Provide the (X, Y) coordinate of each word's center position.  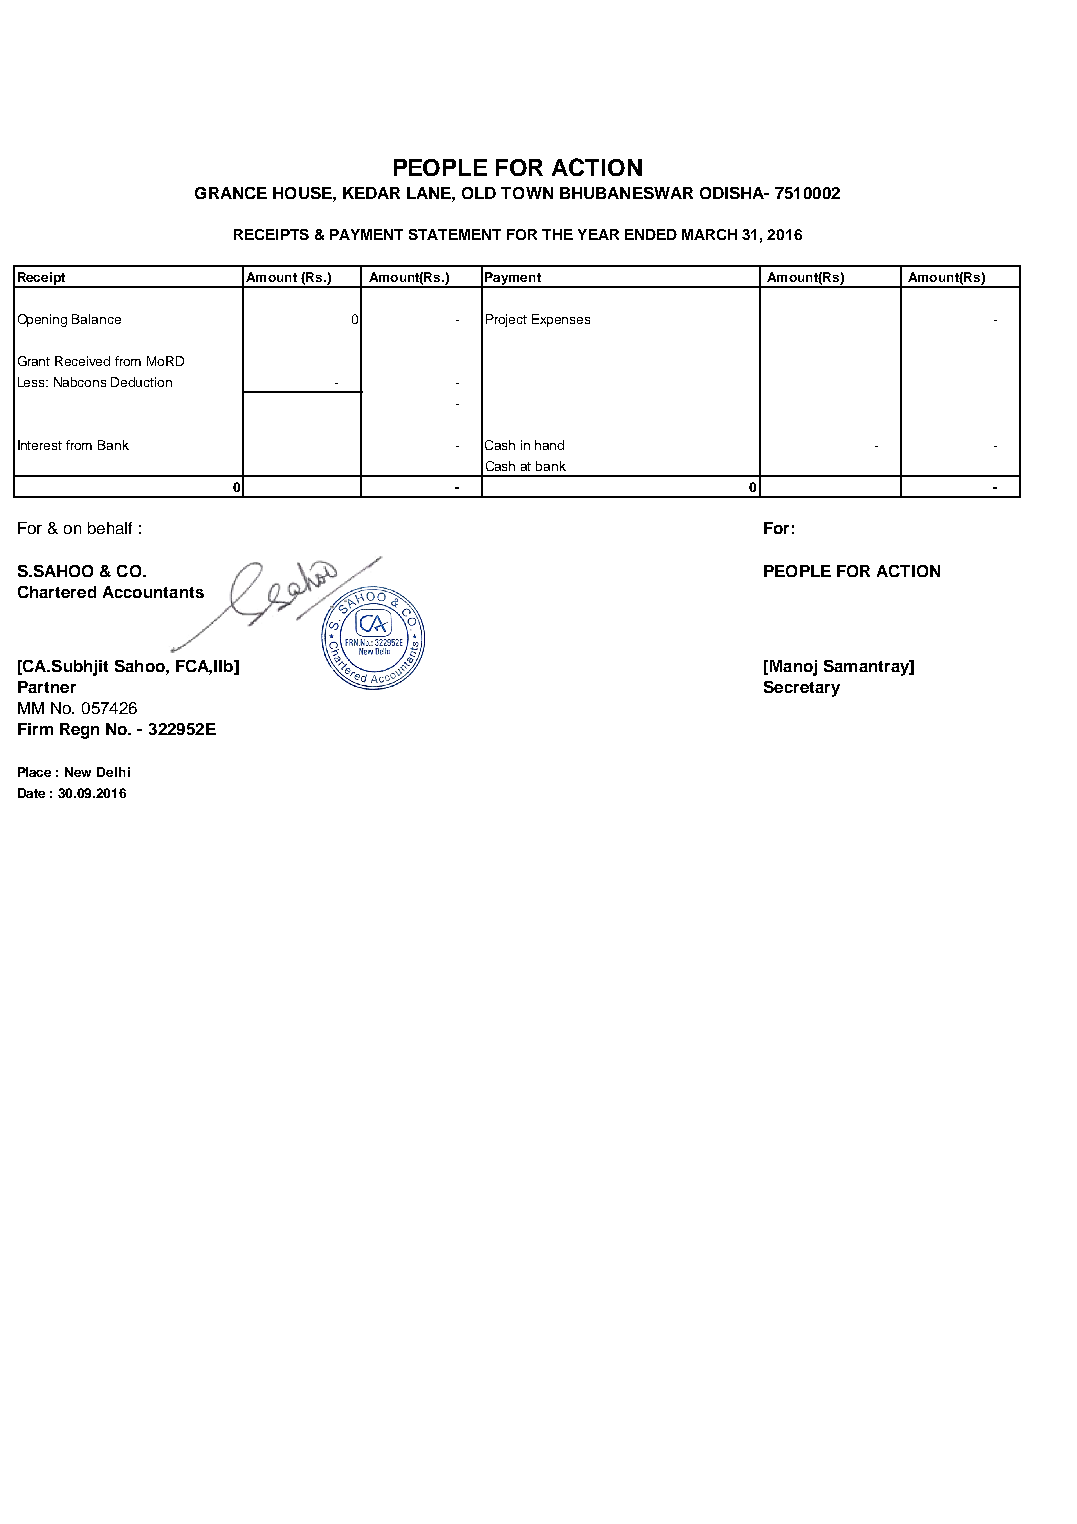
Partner (47, 687)
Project (506, 320)
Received (82, 361)
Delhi (113, 772)
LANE (430, 193)
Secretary (802, 689)
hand (549, 445)
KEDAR (371, 193)
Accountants (153, 592)
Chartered (57, 592)
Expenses (561, 320)
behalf (110, 528)
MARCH (709, 234)
